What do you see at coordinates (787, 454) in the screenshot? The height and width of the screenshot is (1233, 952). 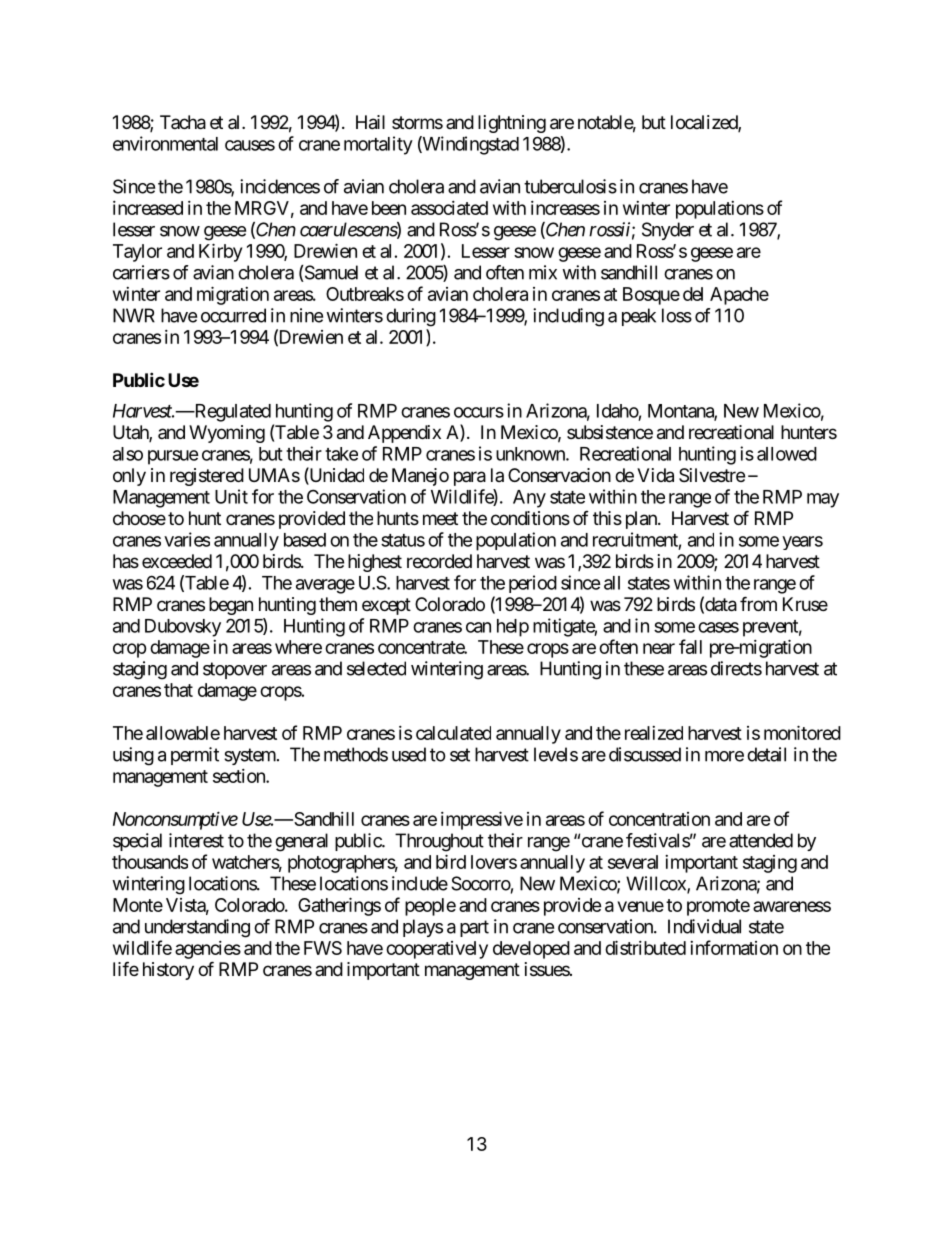 I see `allowed` at bounding box center [787, 454].
